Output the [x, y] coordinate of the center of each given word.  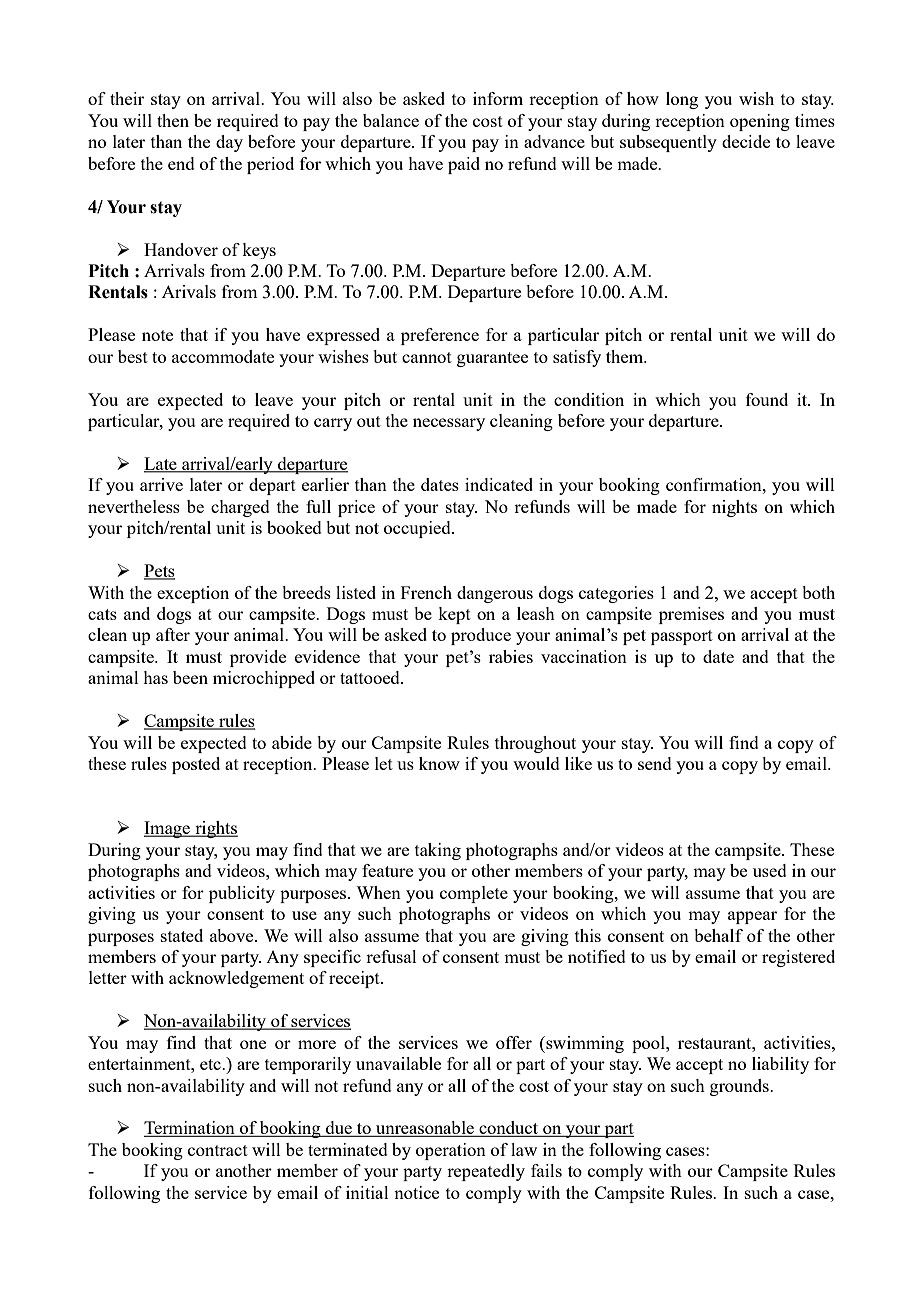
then [173, 120]
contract [218, 1150]
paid [464, 165]
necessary [449, 424]
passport [682, 637]
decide [746, 141]
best [133, 356]
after [173, 634]
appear [752, 917]
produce [481, 636]
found [767, 399]
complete [474, 894]
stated [182, 935]
